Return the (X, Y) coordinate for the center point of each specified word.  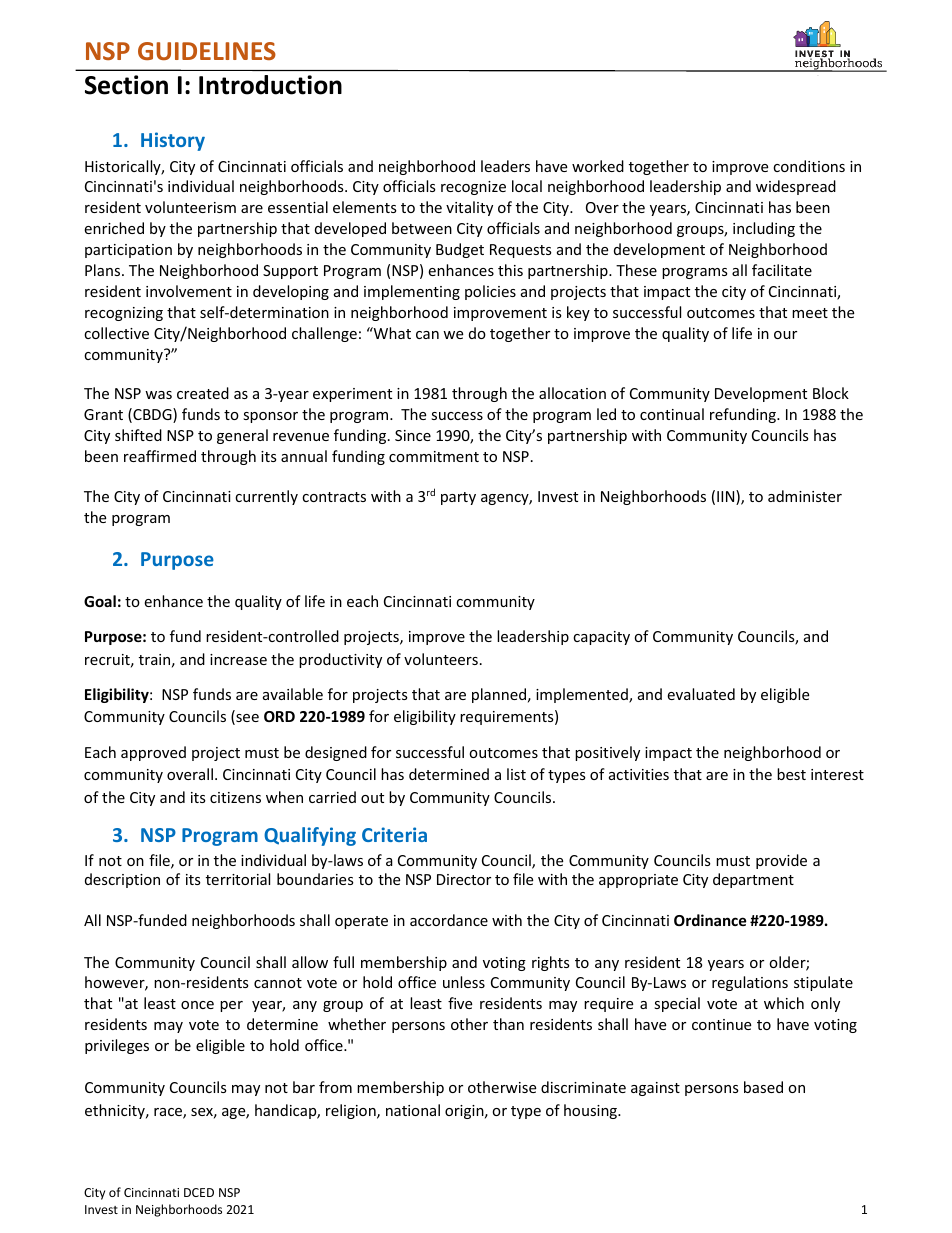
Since (413, 435)
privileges (117, 1046)
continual (672, 414)
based (763, 1087)
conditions (809, 166)
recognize (473, 188)
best (791, 774)
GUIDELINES (207, 51)
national (413, 1110)
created (203, 393)
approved (153, 753)
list (516, 774)
